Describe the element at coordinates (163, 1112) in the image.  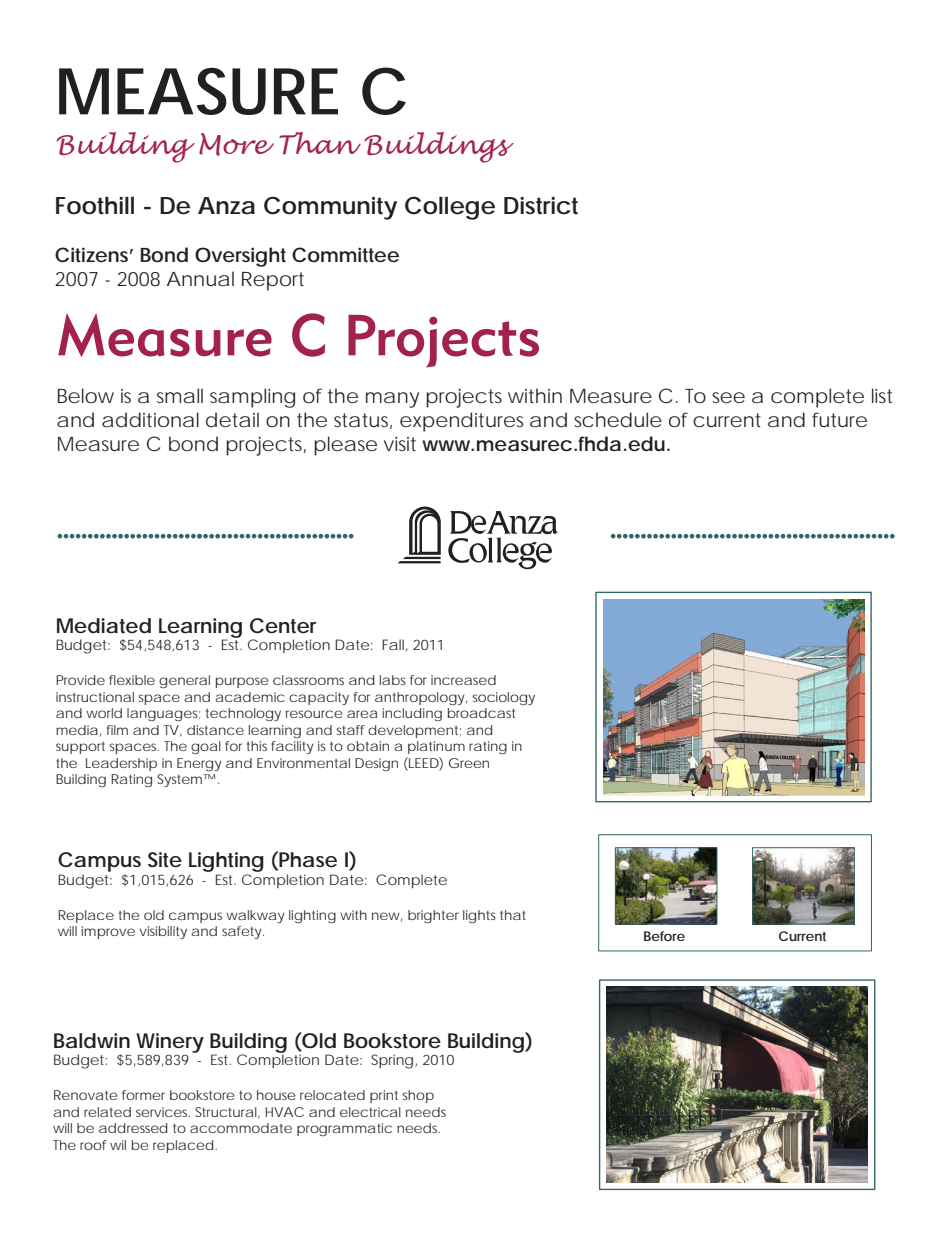
I see `services` at that location.
